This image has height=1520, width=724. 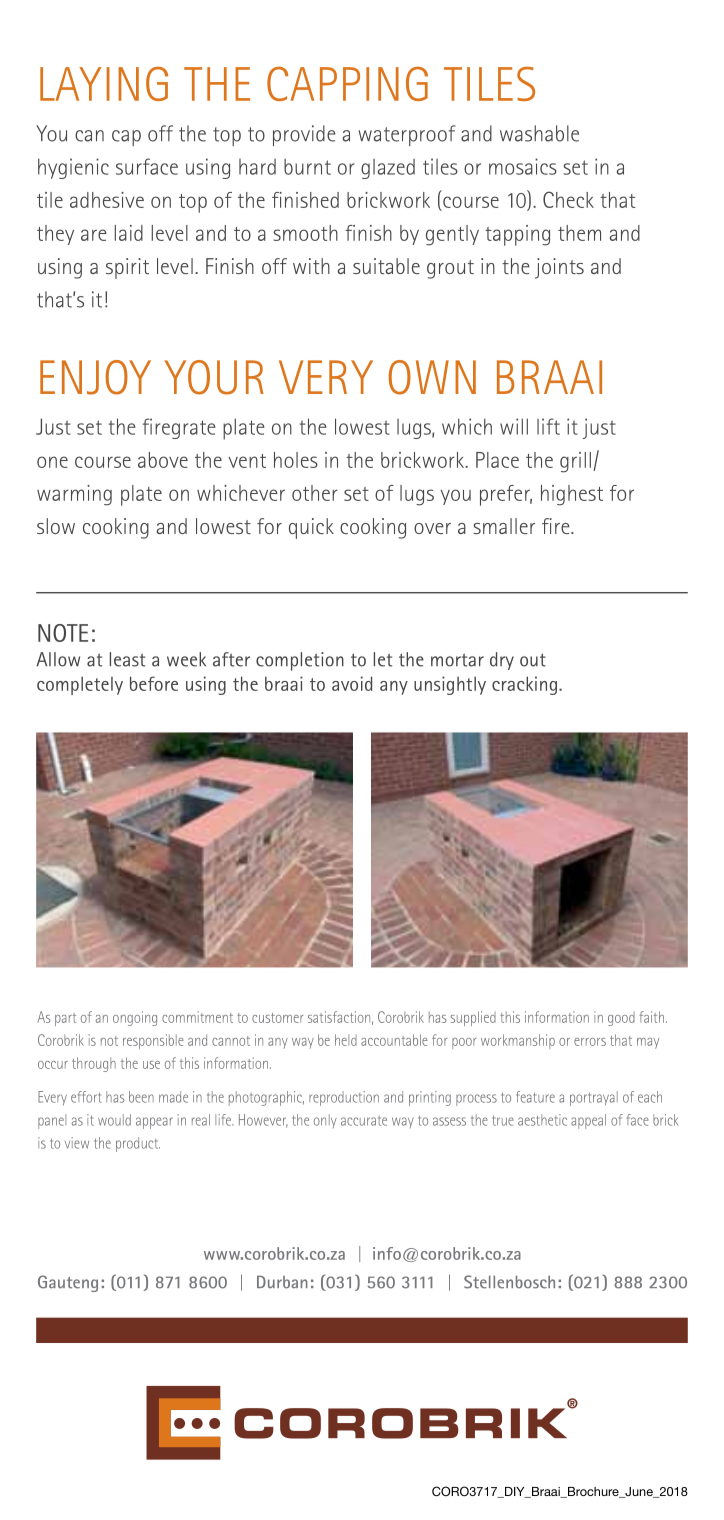 I want to click on highest, so click(x=572, y=495).
